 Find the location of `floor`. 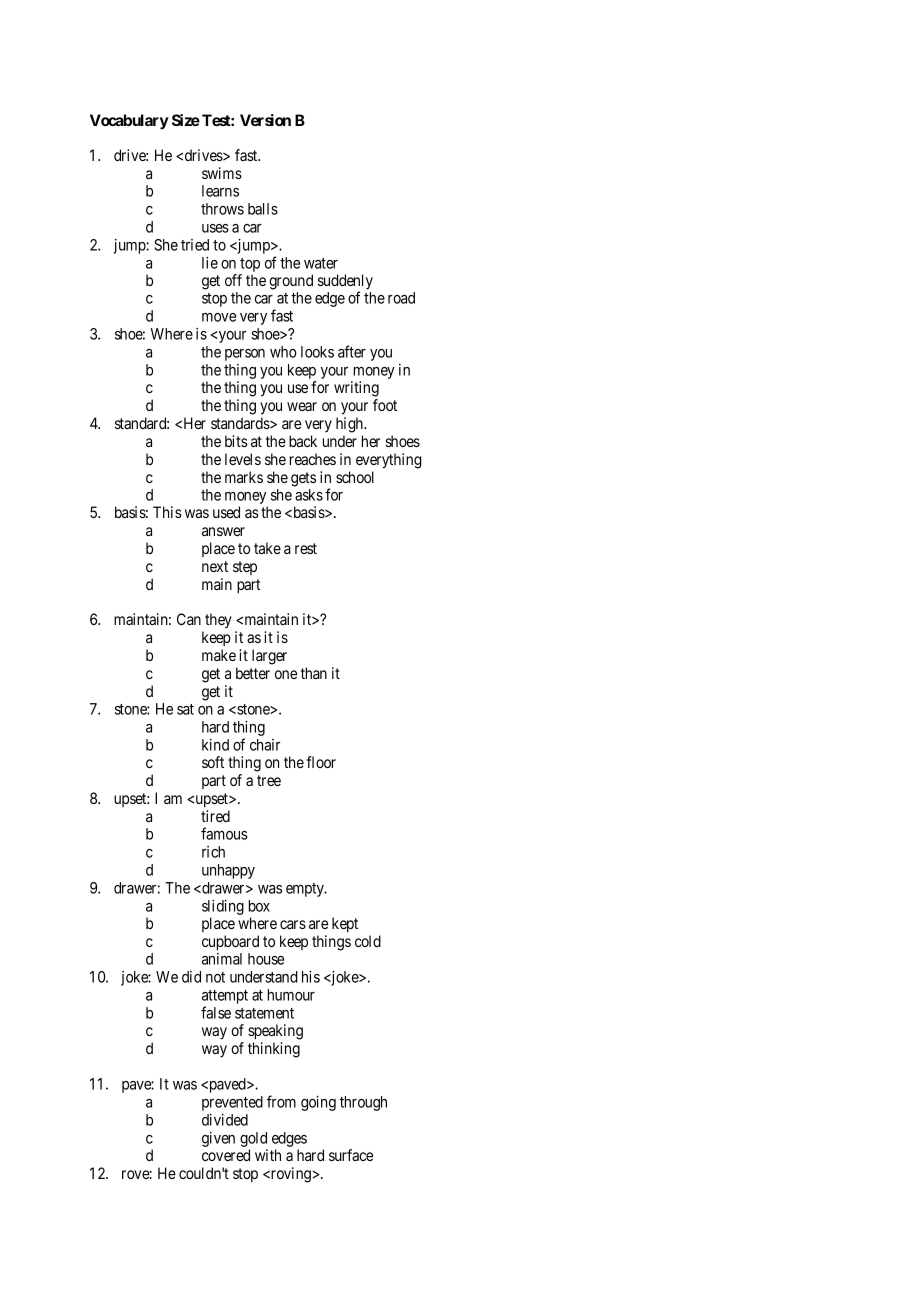

floor is located at coordinates (321, 762).
